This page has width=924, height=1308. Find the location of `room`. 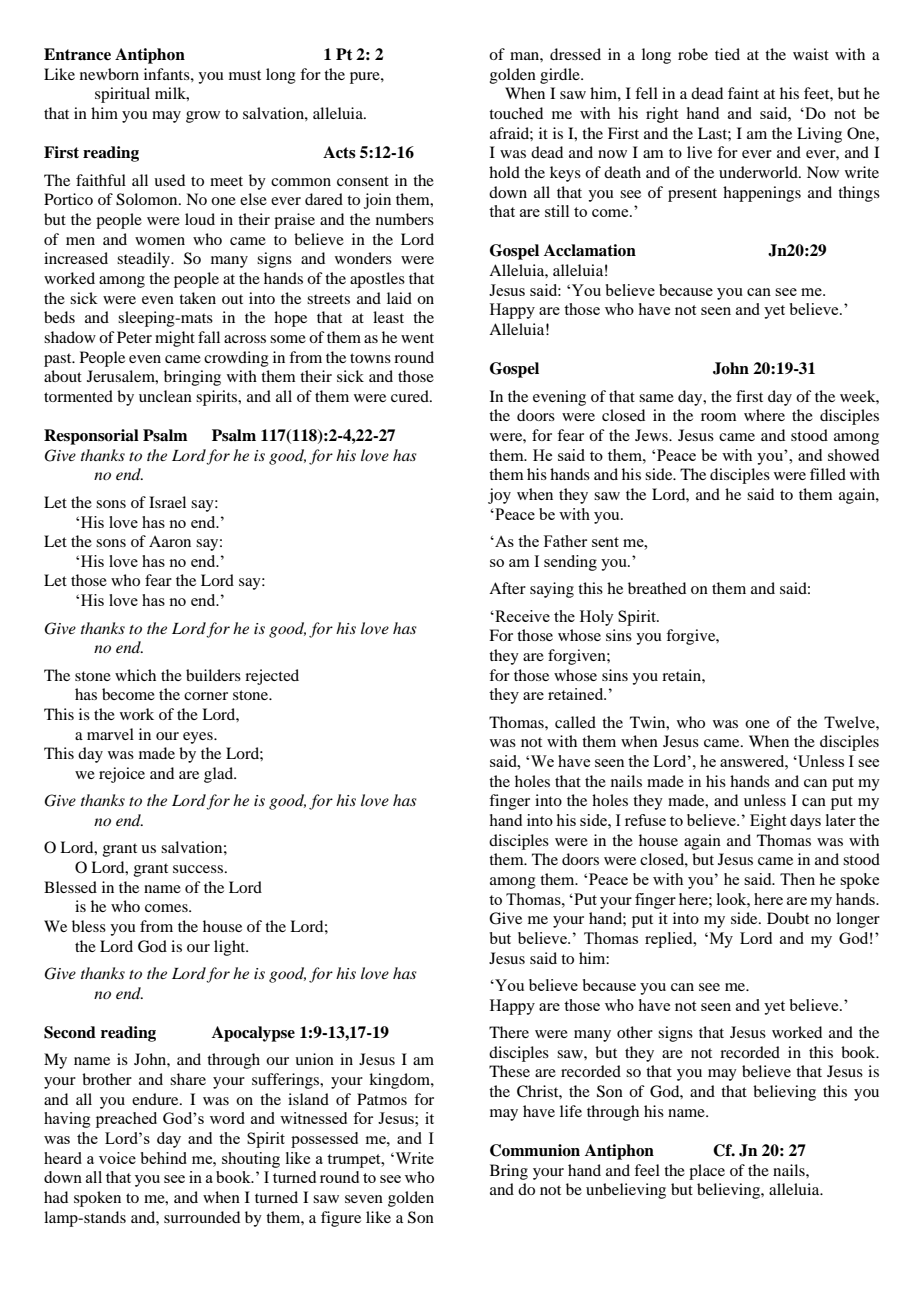

room is located at coordinates (718, 417).
